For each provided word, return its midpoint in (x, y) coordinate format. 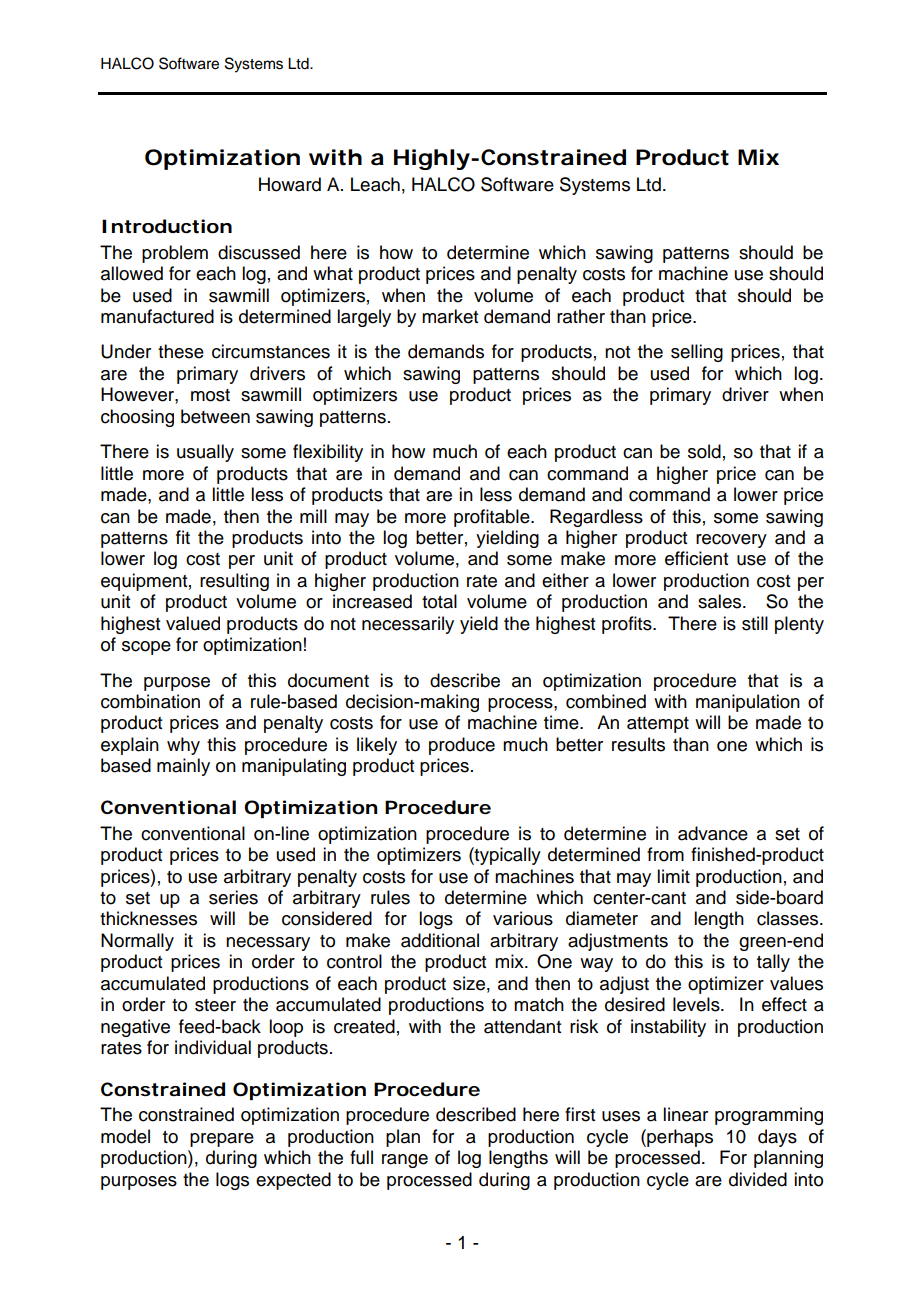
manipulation (748, 703)
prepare (222, 1140)
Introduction (167, 226)
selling (697, 353)
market (450, 316)
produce (462, 746)
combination (150, 701)
